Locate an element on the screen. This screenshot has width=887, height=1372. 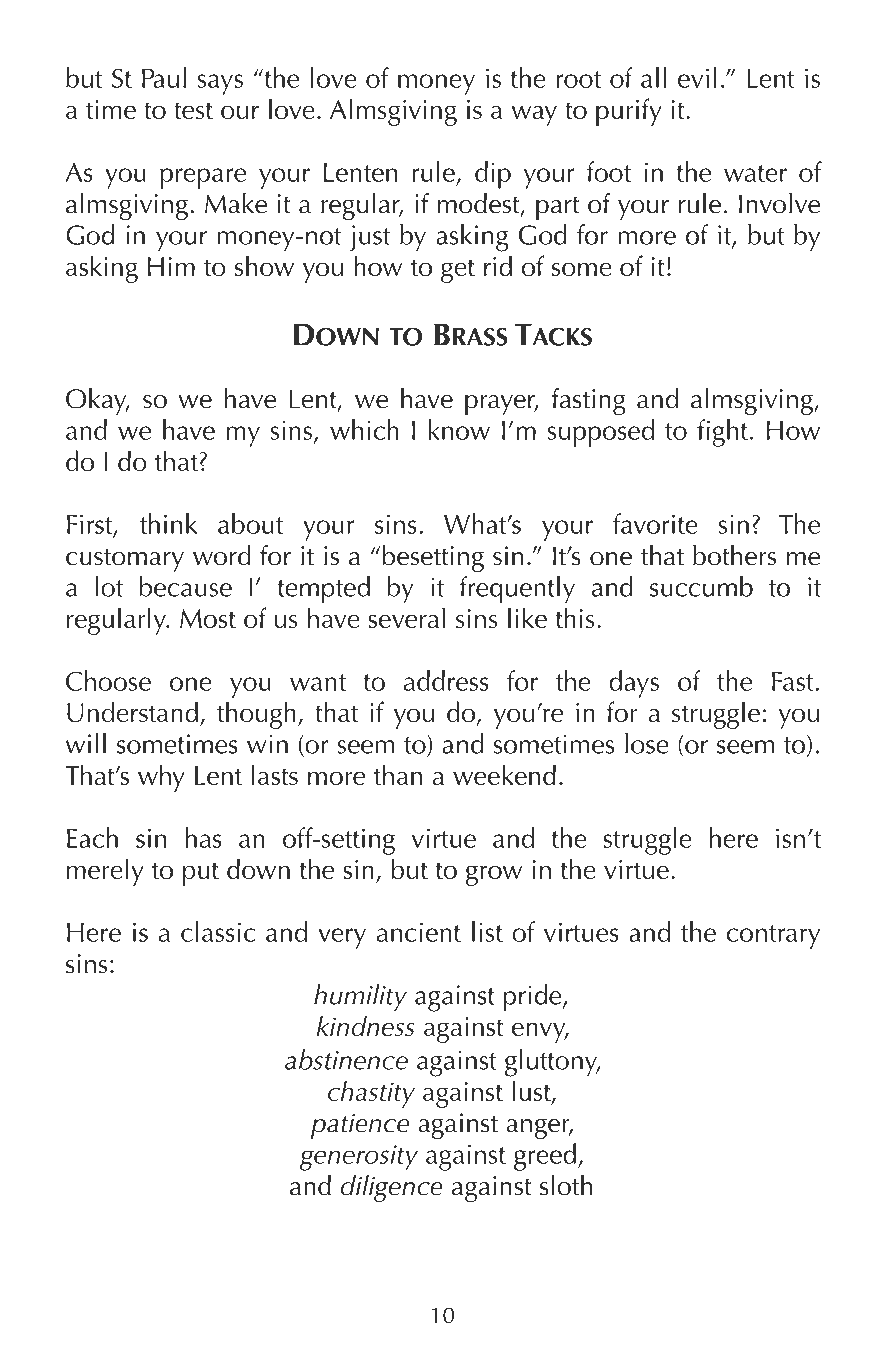
several is located at coordinates (406, 617).
